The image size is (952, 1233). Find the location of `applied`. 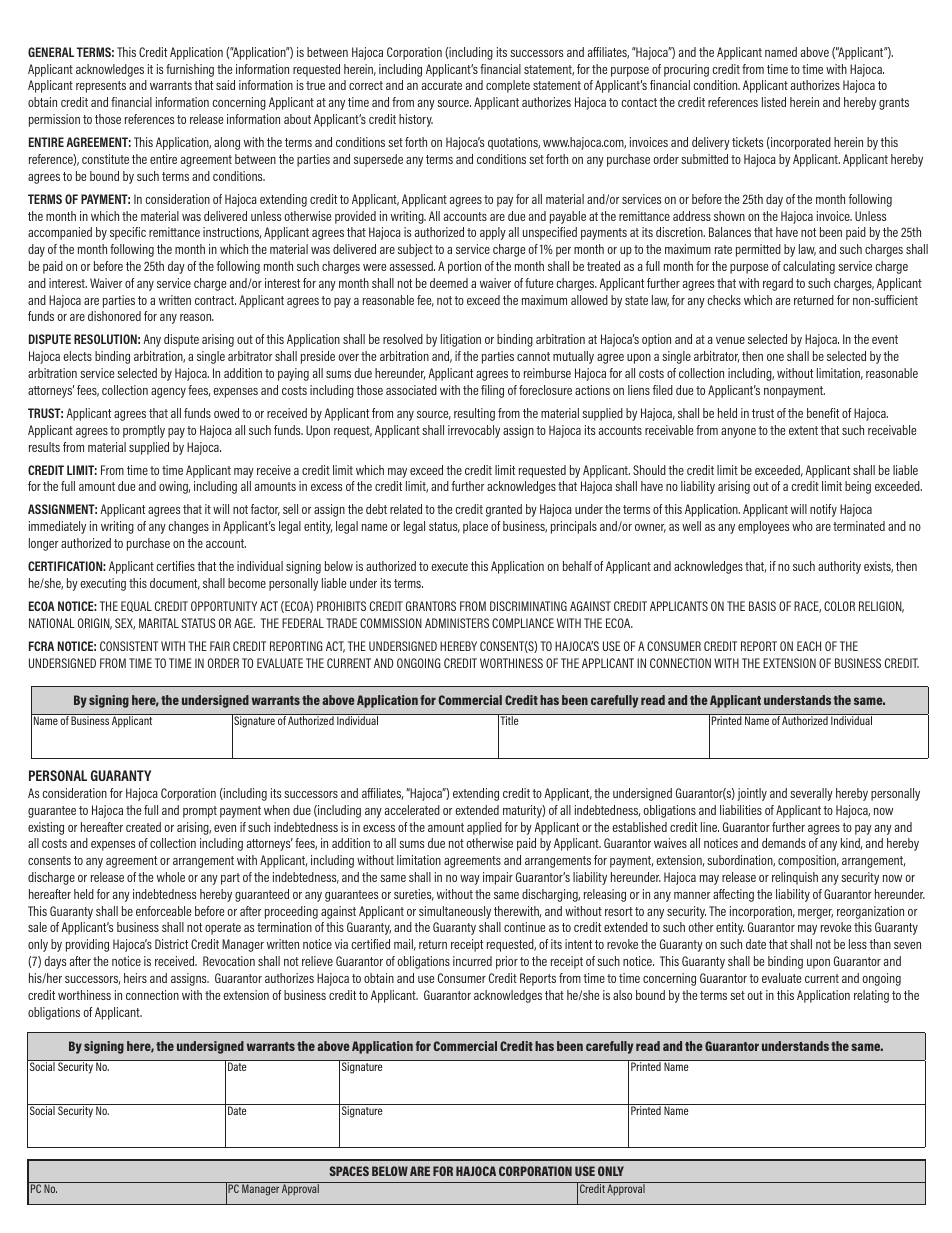

applied is located at coordinates (484, 828).
